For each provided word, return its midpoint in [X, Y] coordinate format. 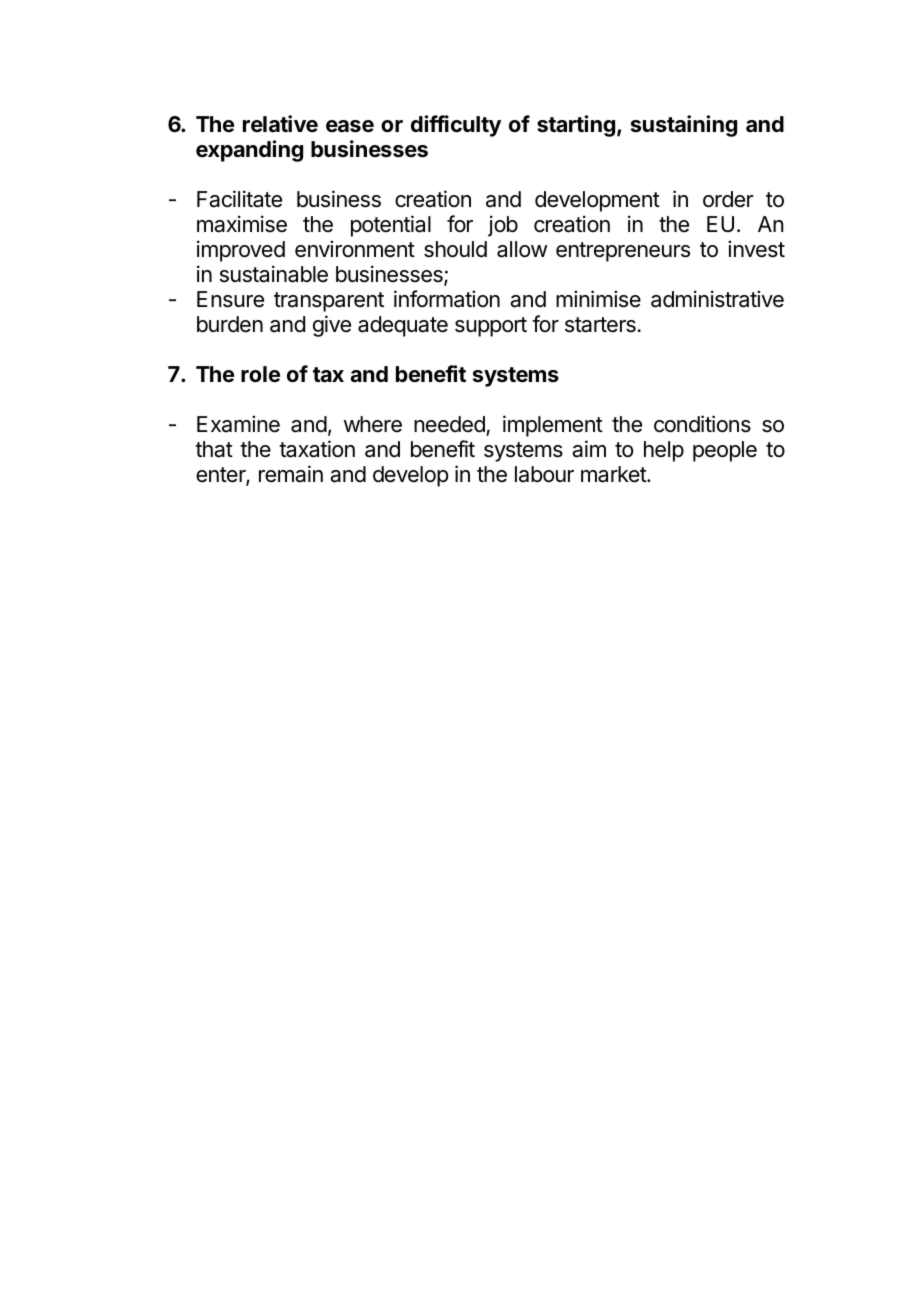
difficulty [456, 126]
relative [280, 124]
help [664, 451]
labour [544, 474]
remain [291, 474]
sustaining [684, 126]
